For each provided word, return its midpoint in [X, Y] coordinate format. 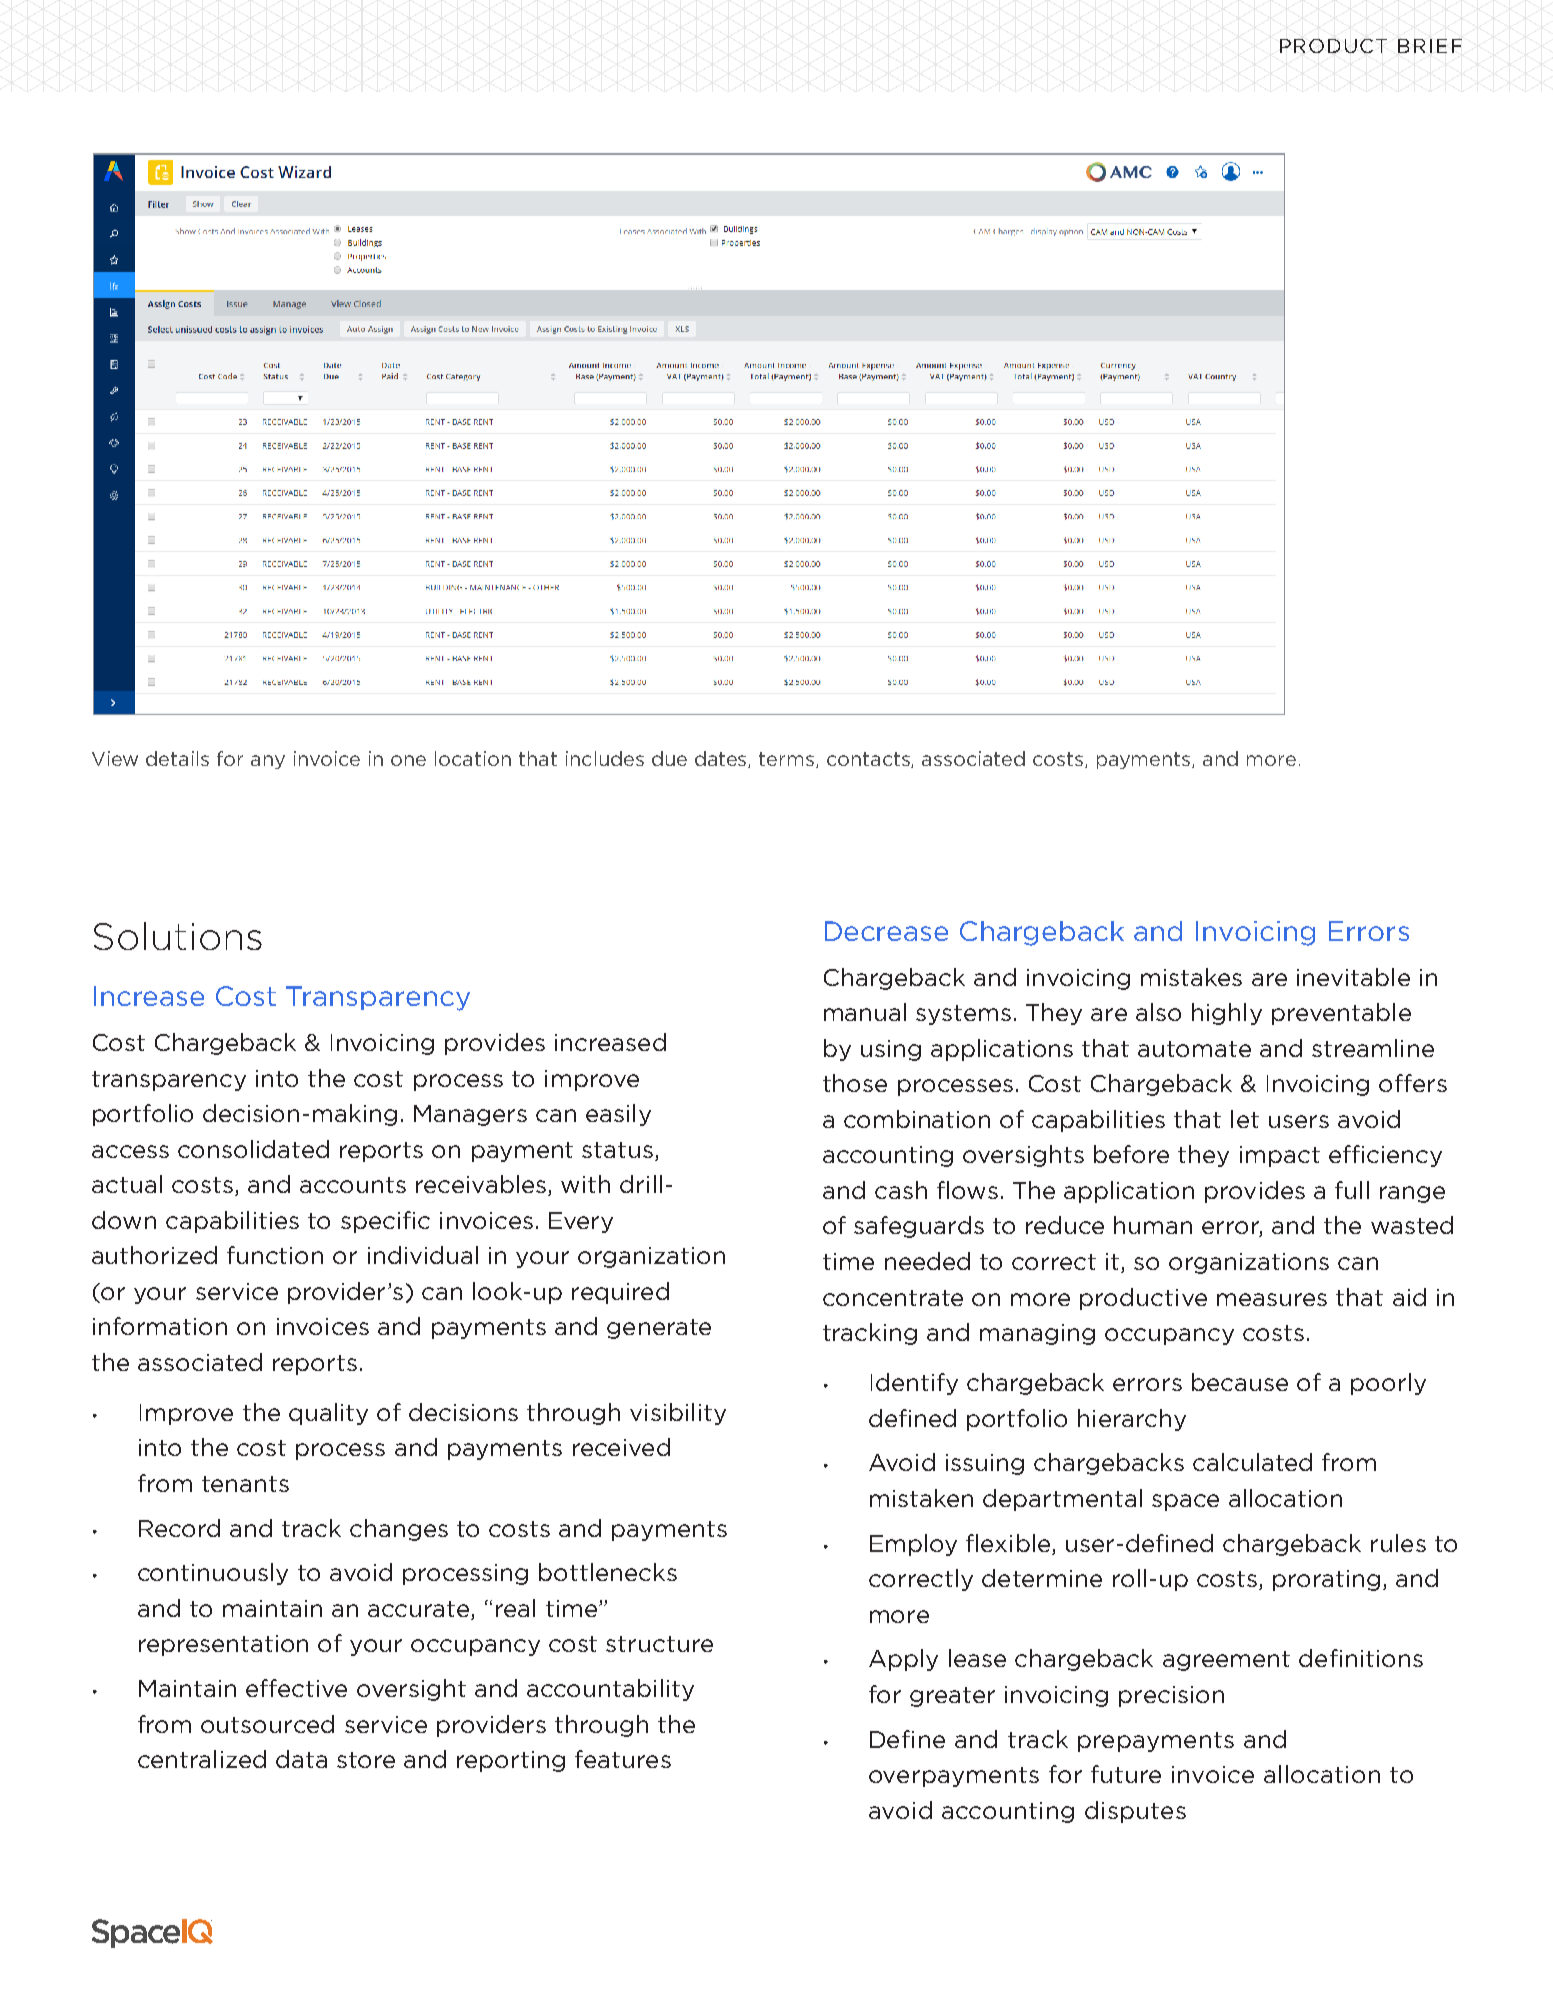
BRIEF [1430, 46]
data [301, 1759]
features [623, 1759]
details [177, 758]
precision [1171, 1696]
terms [788, 760]
